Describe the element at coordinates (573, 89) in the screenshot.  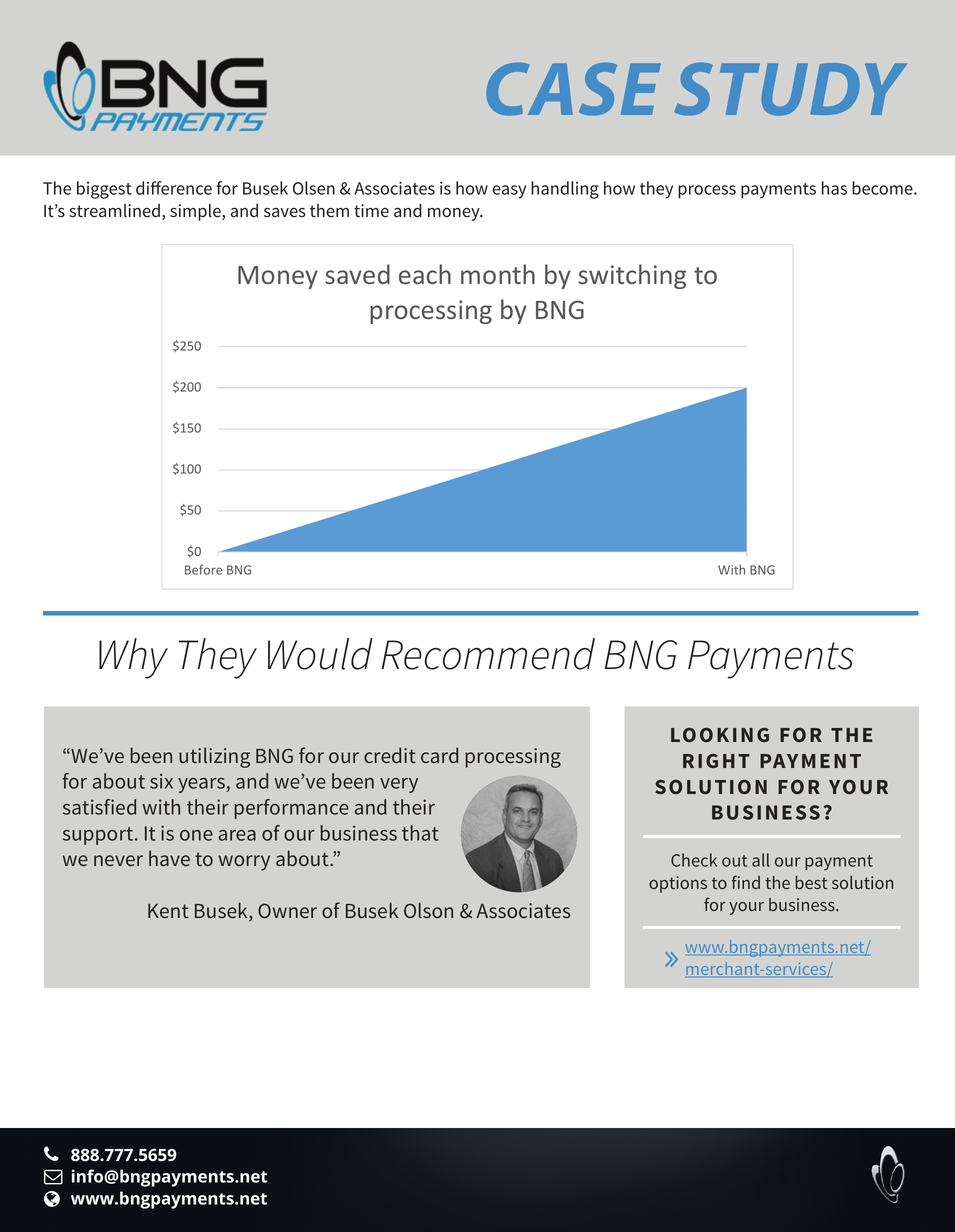
I see `CASE` at that location.
